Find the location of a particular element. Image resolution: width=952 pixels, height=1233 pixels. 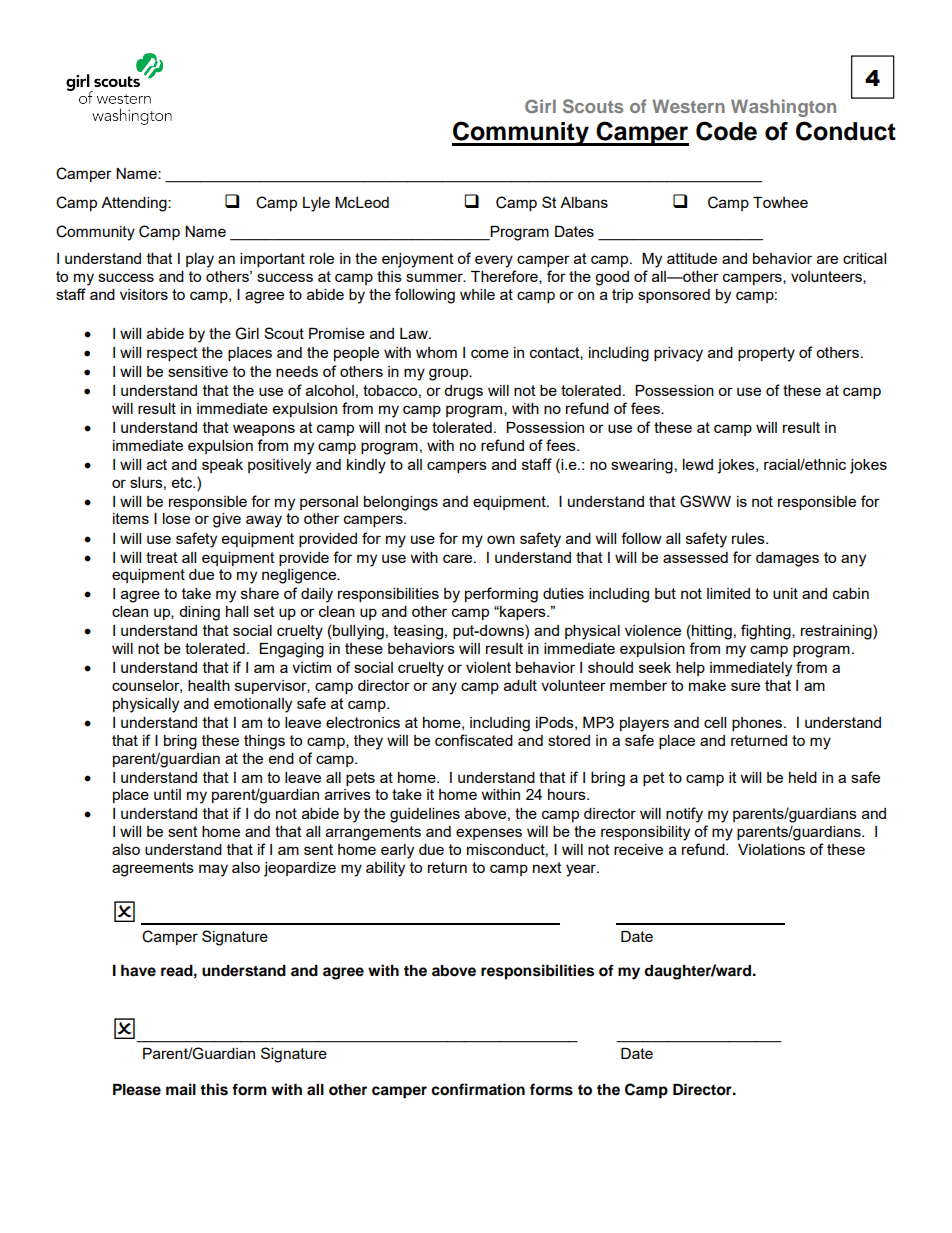

Violations is located at coordinates (771, 849).
